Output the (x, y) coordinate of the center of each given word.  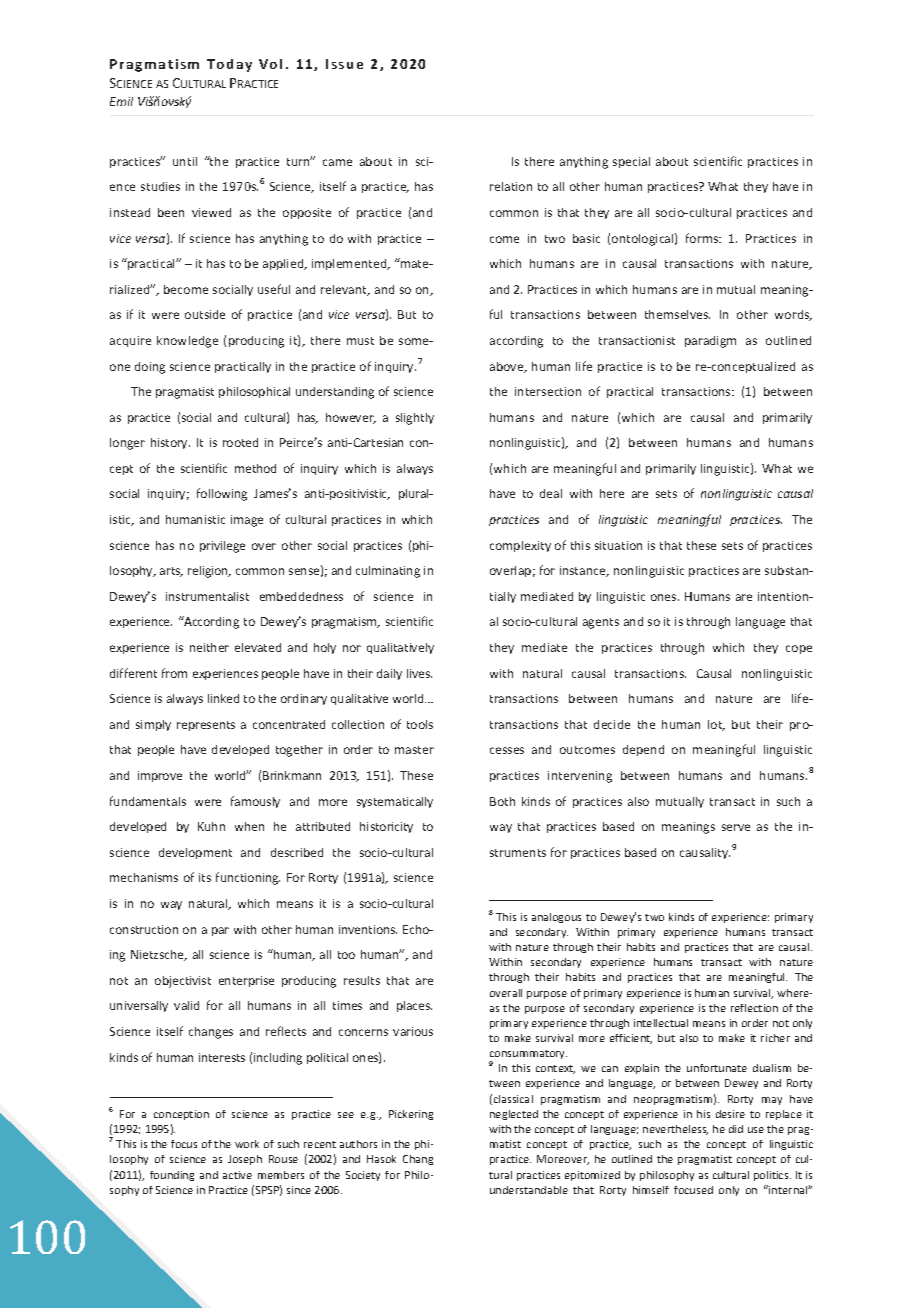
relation (511, 186)
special (631, 162)
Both (502, 801)
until (185, 161)
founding (172, 1176)
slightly (415, 419)
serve (736, 827)
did (736, 1129)
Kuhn (211, 826)
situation (618, 545)
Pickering (411, 1115)
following (222, 494)
